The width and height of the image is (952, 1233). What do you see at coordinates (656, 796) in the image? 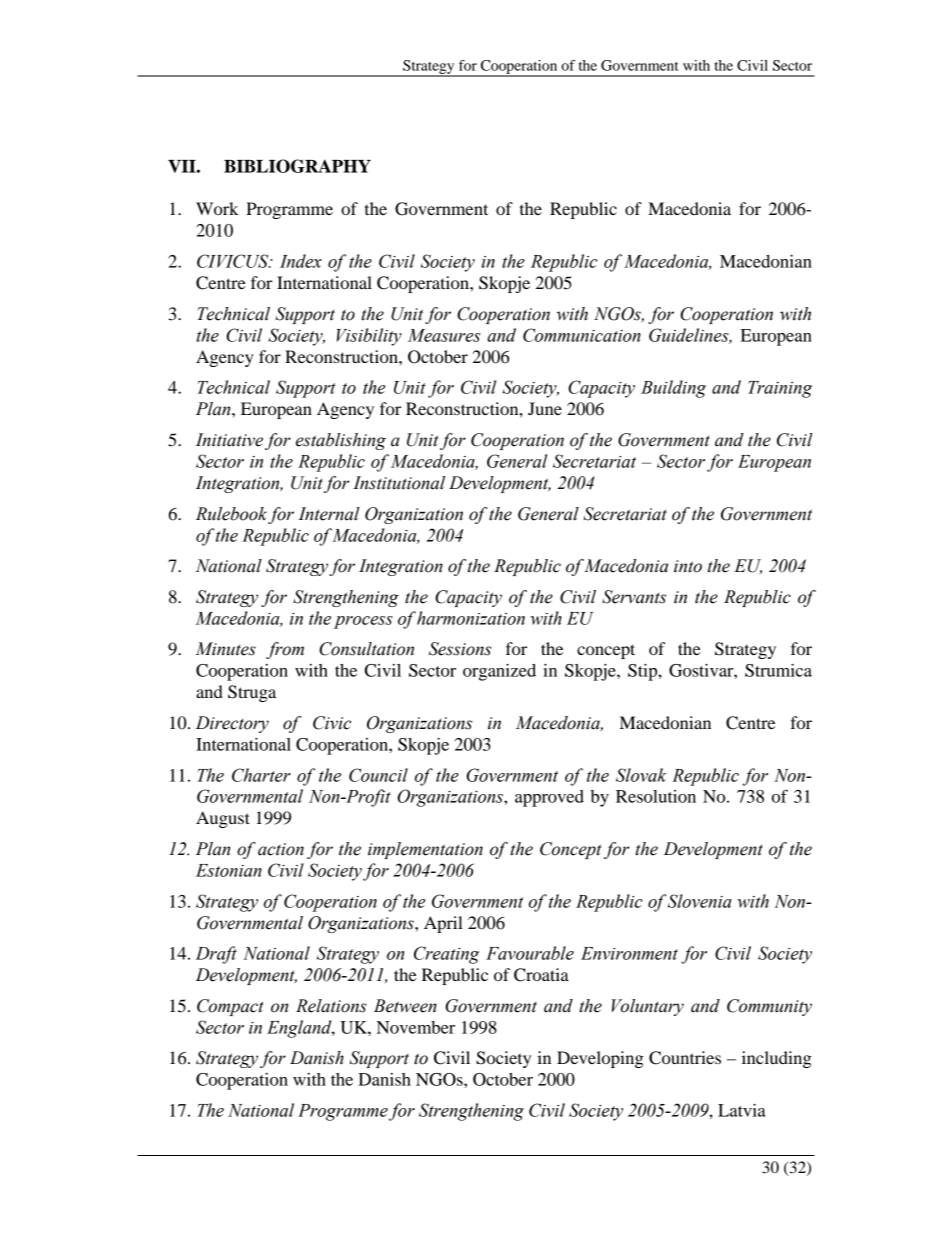
I see `Resolution` at bounding box center [656, 796].
